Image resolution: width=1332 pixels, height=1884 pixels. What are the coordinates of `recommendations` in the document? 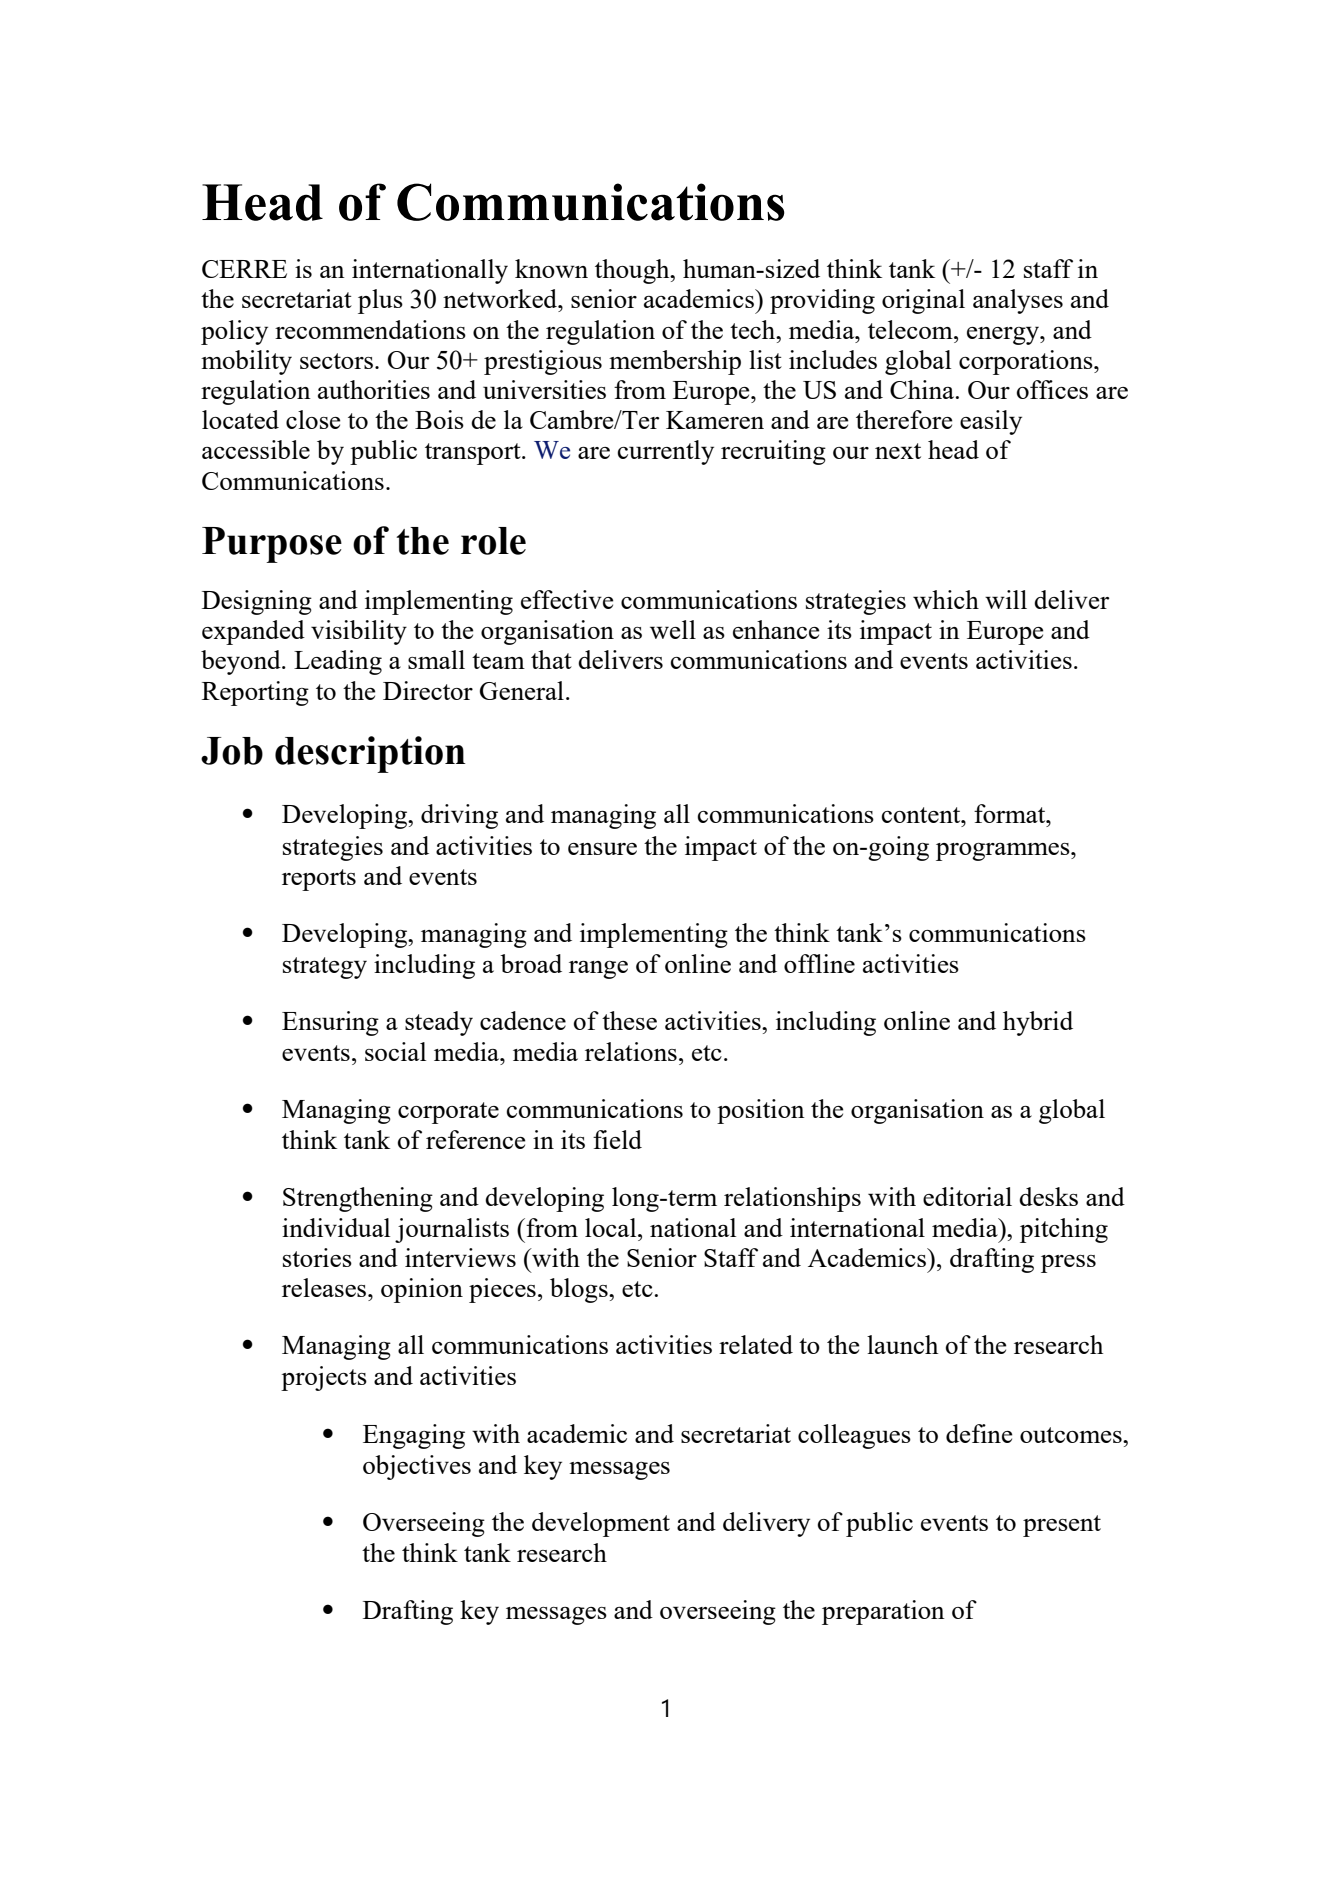 It's located at (370, 329).
